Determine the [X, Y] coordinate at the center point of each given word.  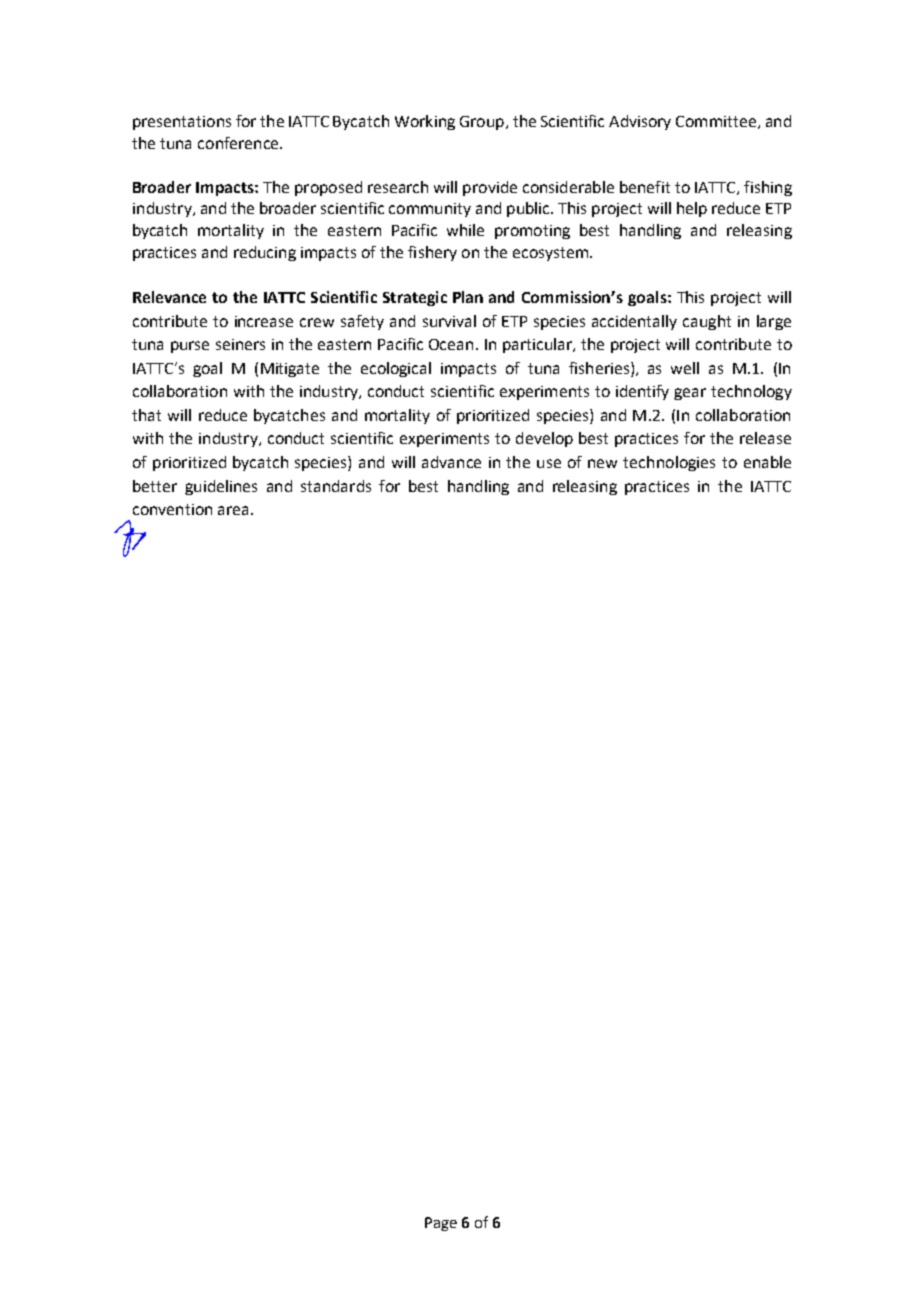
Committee [716, 121]
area [233, 510]
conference [239, 143]
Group [482, 123]
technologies [669, 463]
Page [441, 1224]
